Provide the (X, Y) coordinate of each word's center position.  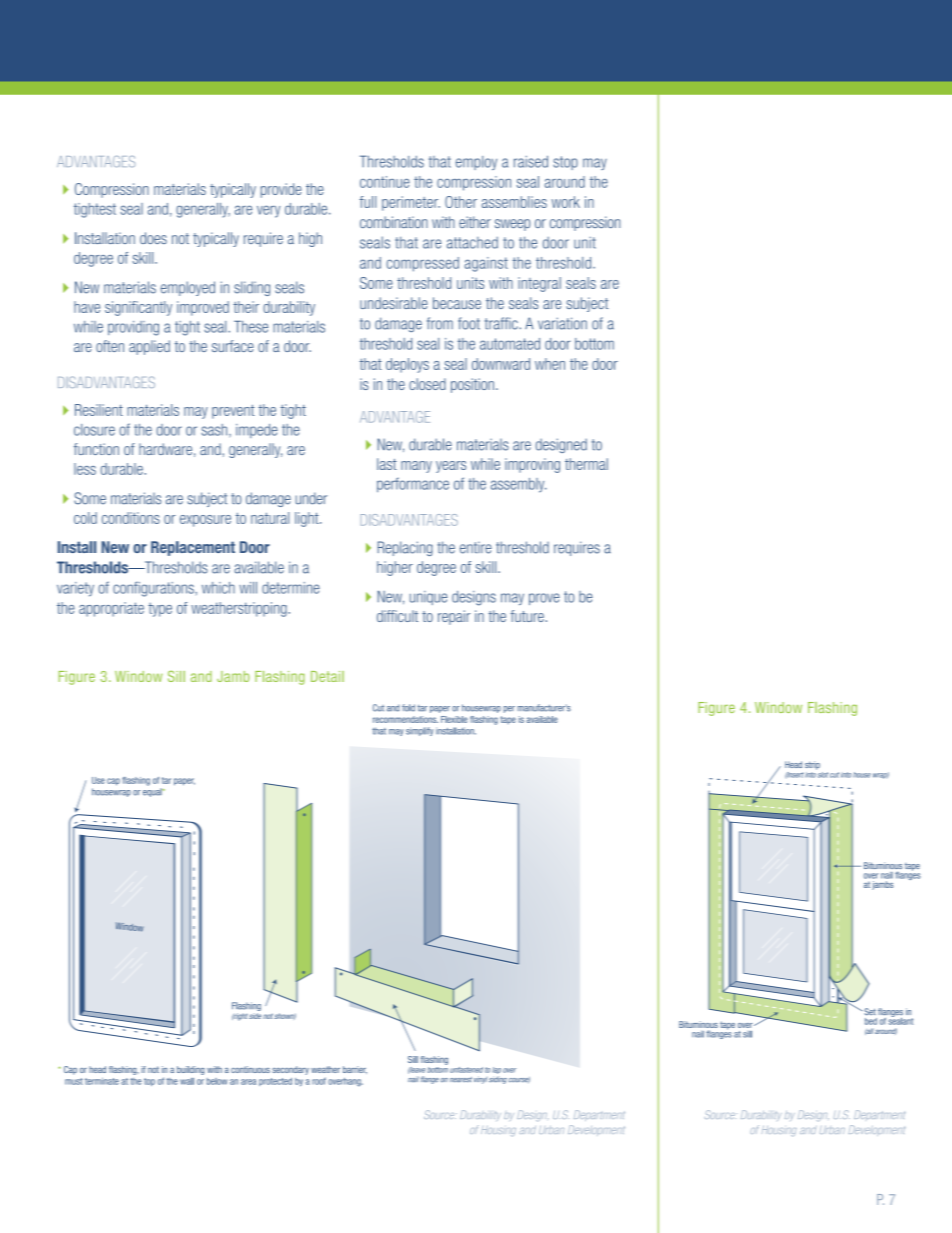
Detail (327, 676)
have (87, 307)
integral (539, 284)
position (472, 385)
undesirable (394, 303)
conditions (131, 518)
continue (385, 182)
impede (257, 431)
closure (94, 430)
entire (476, 548)
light (308, 519)
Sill (176, 676)
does (153, 238)
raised (531, 161)
